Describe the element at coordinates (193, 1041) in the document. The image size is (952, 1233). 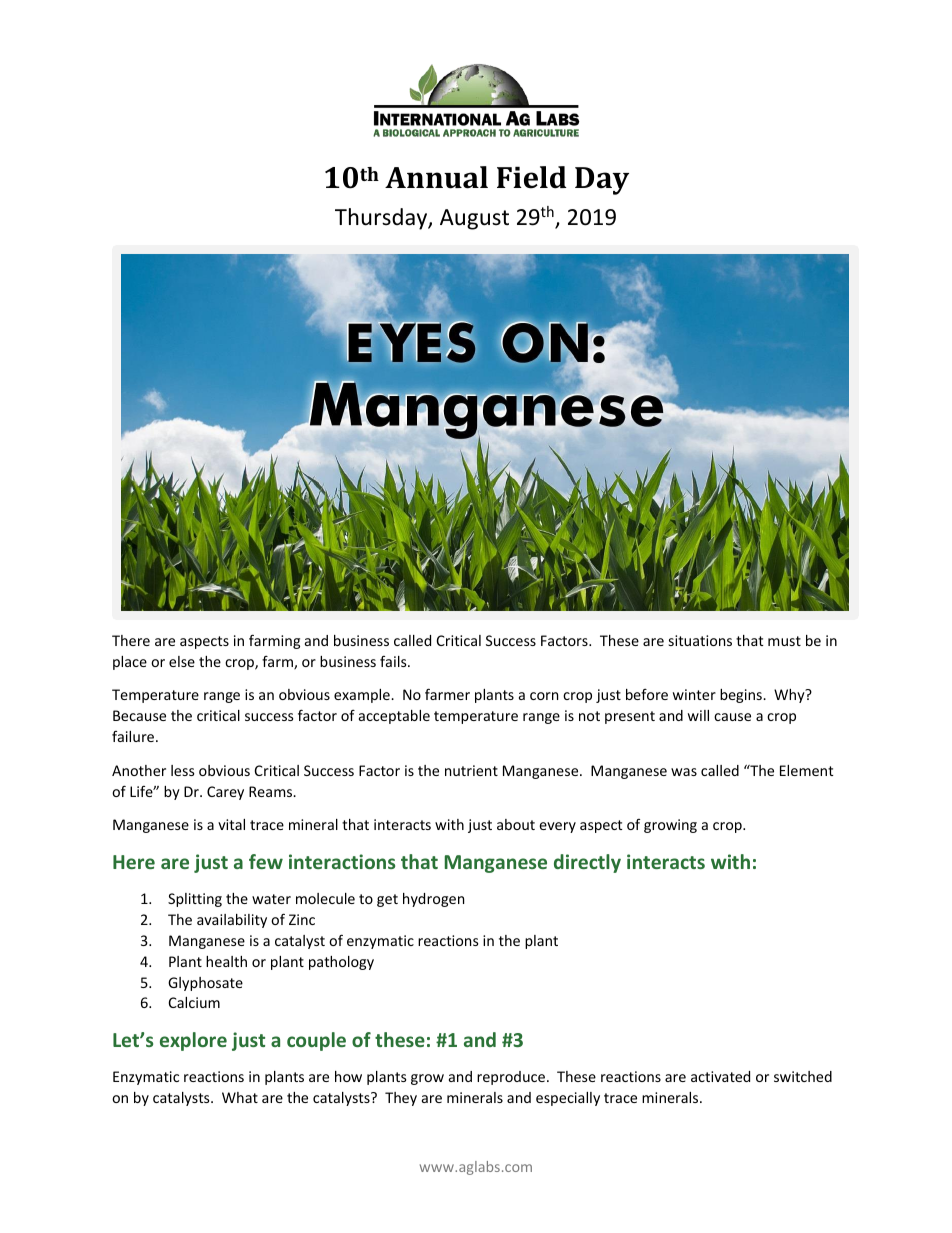
I see `explore` at that location.
